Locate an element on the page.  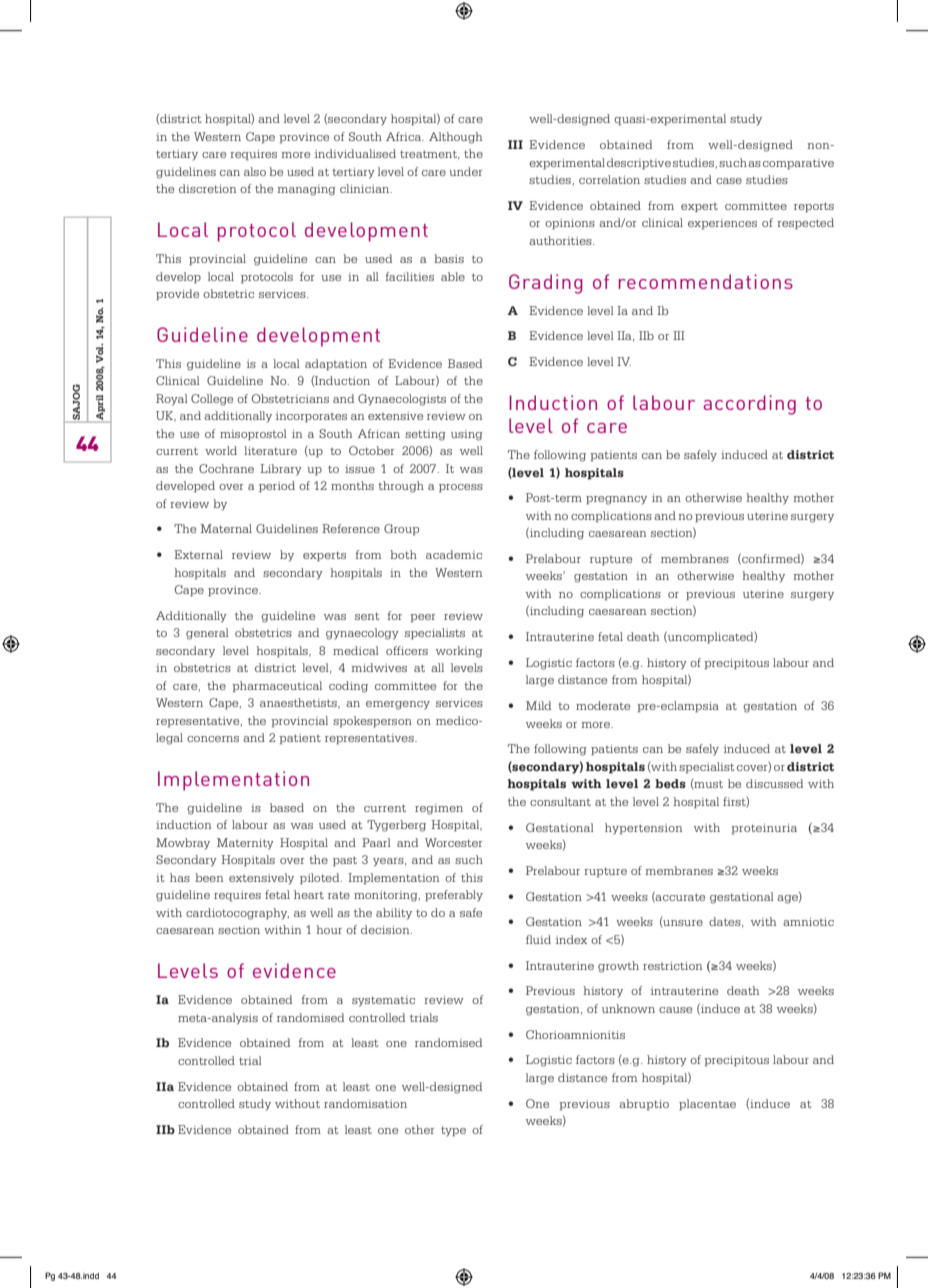
Cochrane is located at coordinates (226, 468).
